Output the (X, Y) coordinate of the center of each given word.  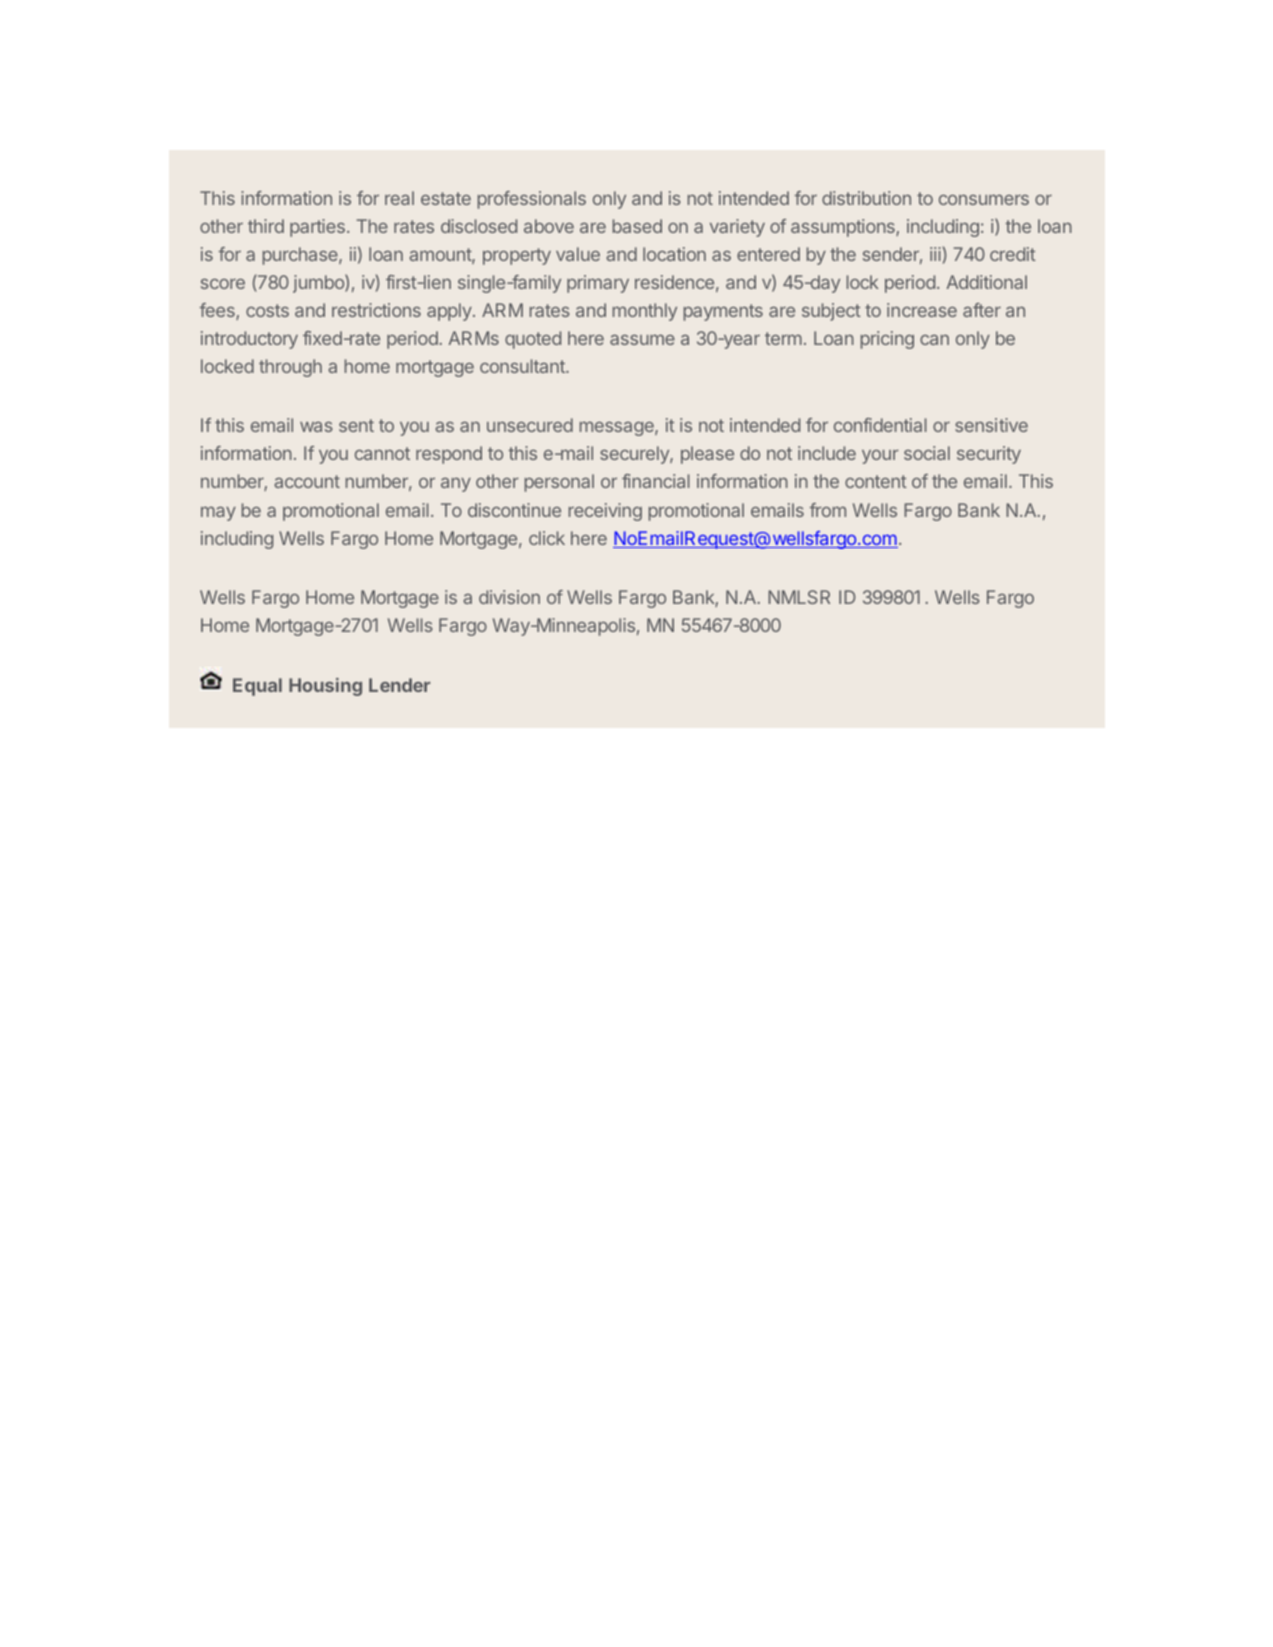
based (637, 226)
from (828, 510)
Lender (399, 685)
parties (317, 228)
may (218, 513)
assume (642, 339)
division (509, 597)
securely (635, 455)
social (927, 453)
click (547, 538)
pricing (887, 340)
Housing (325, 687)
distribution (866, 198)
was (316, 427)
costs (267, 310)
